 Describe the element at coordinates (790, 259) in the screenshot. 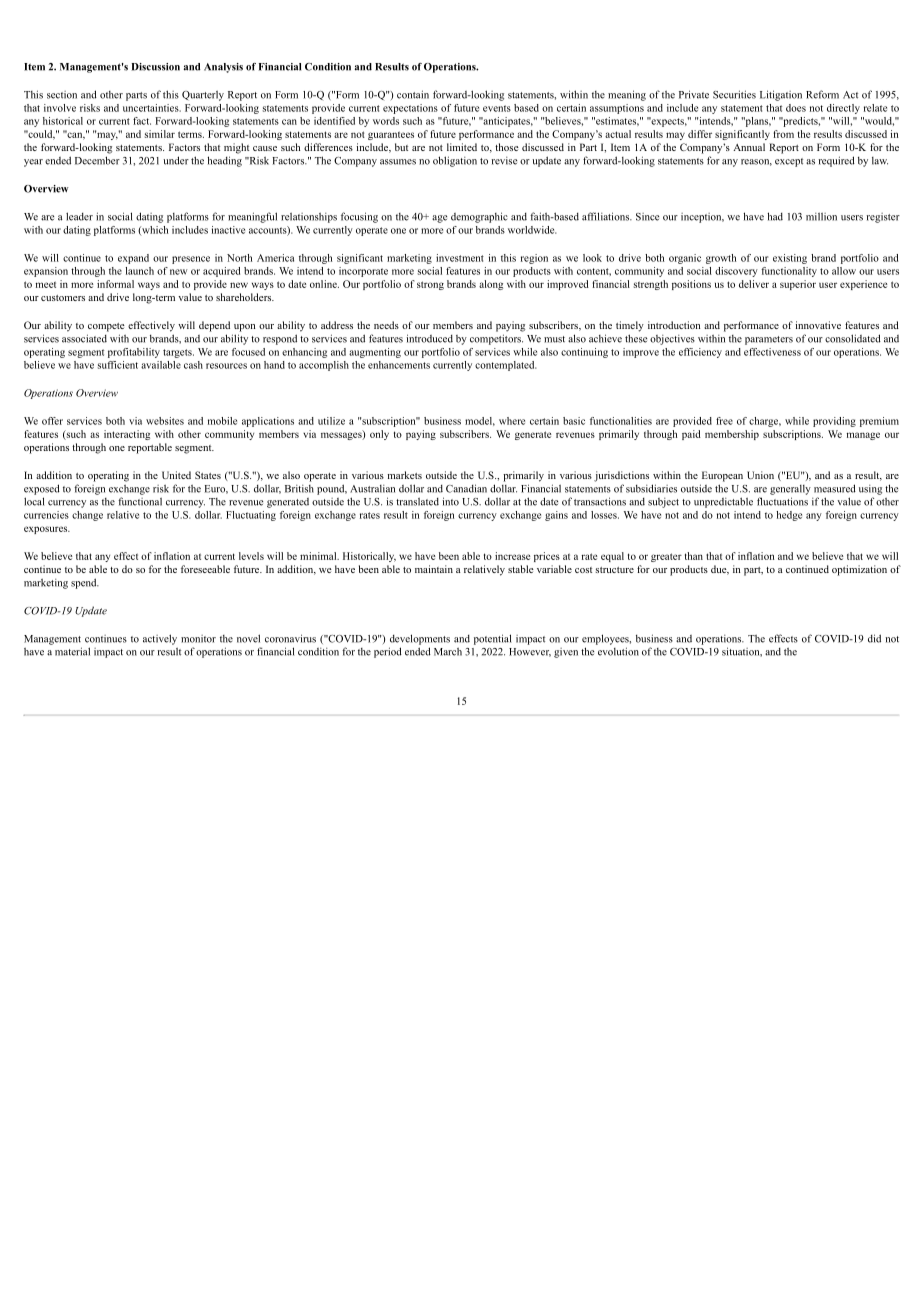

I see `existing` at that location.
